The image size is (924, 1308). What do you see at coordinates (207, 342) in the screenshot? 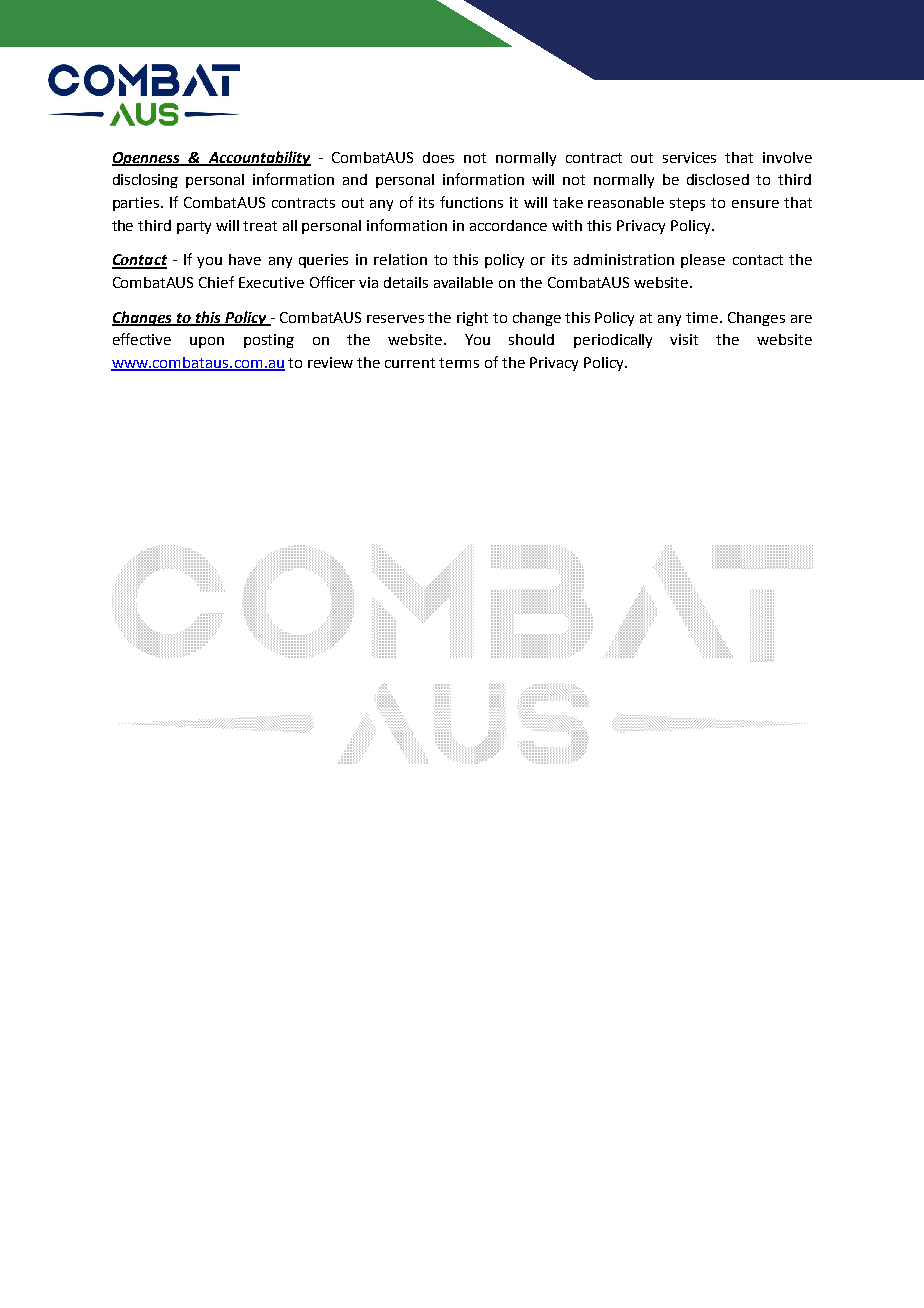
I see `upon` at bounding box center [207, 342].
